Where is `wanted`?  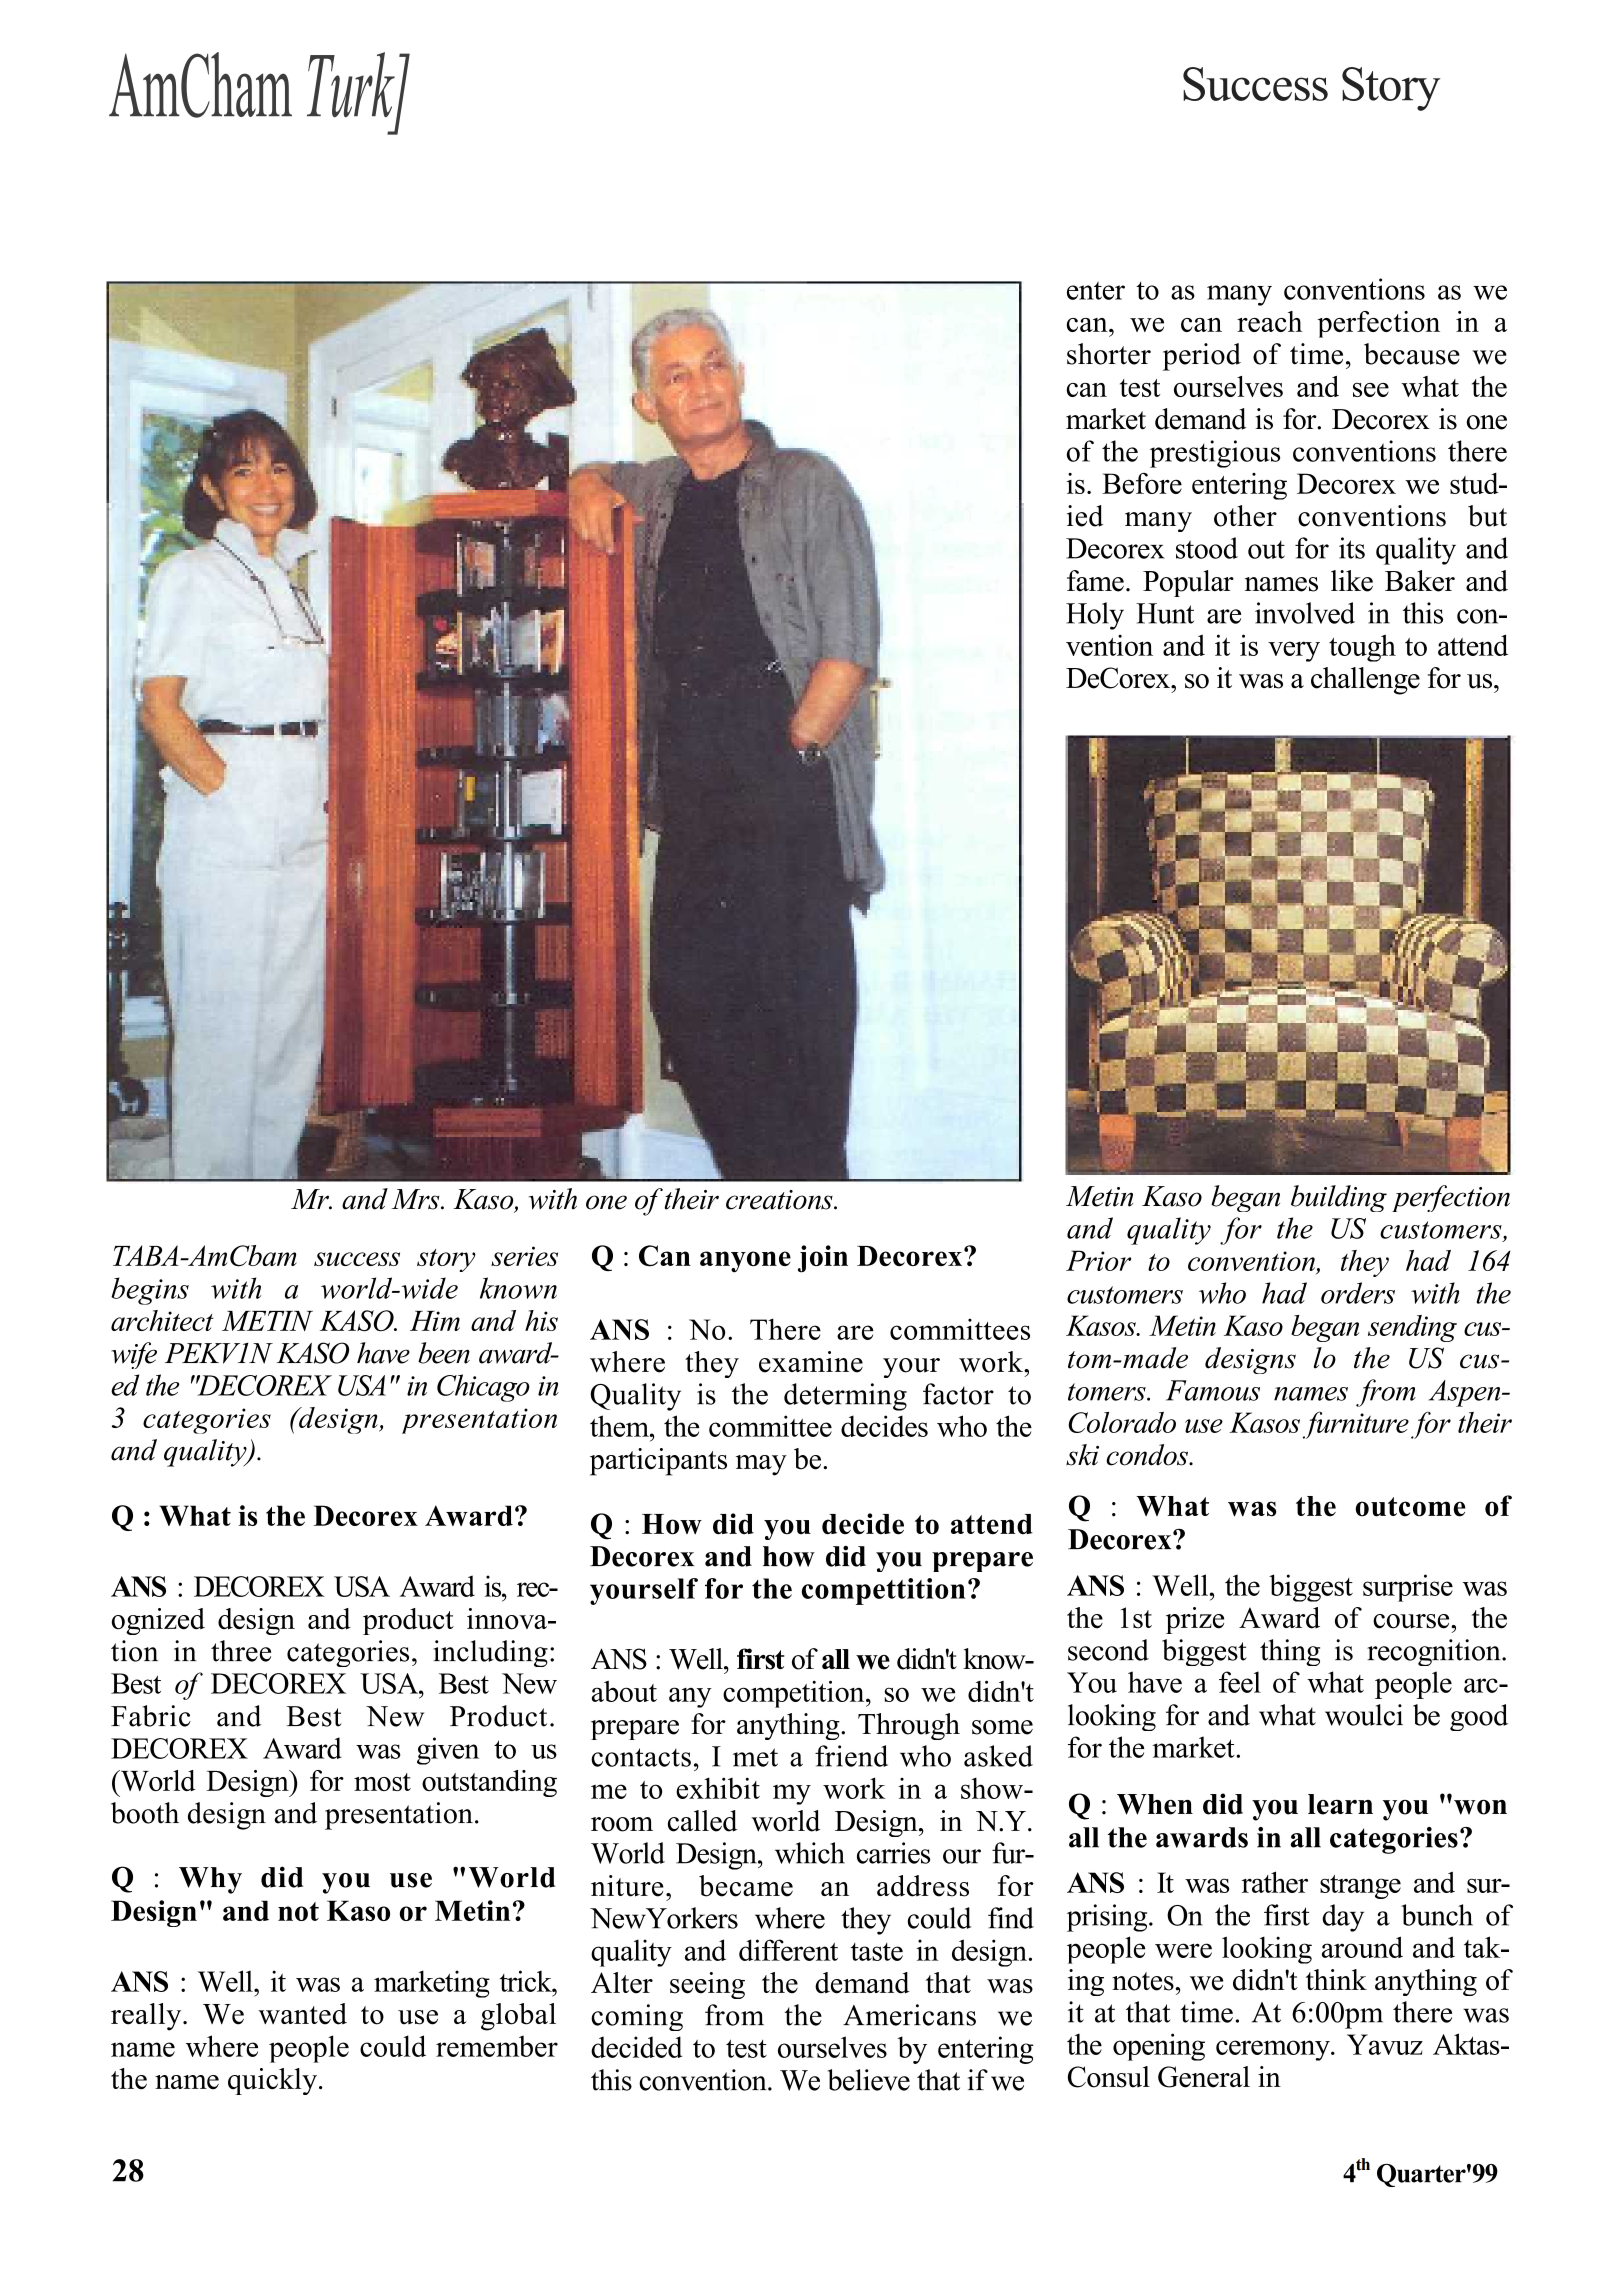
wanted is located at coordinates (302, 2014).
